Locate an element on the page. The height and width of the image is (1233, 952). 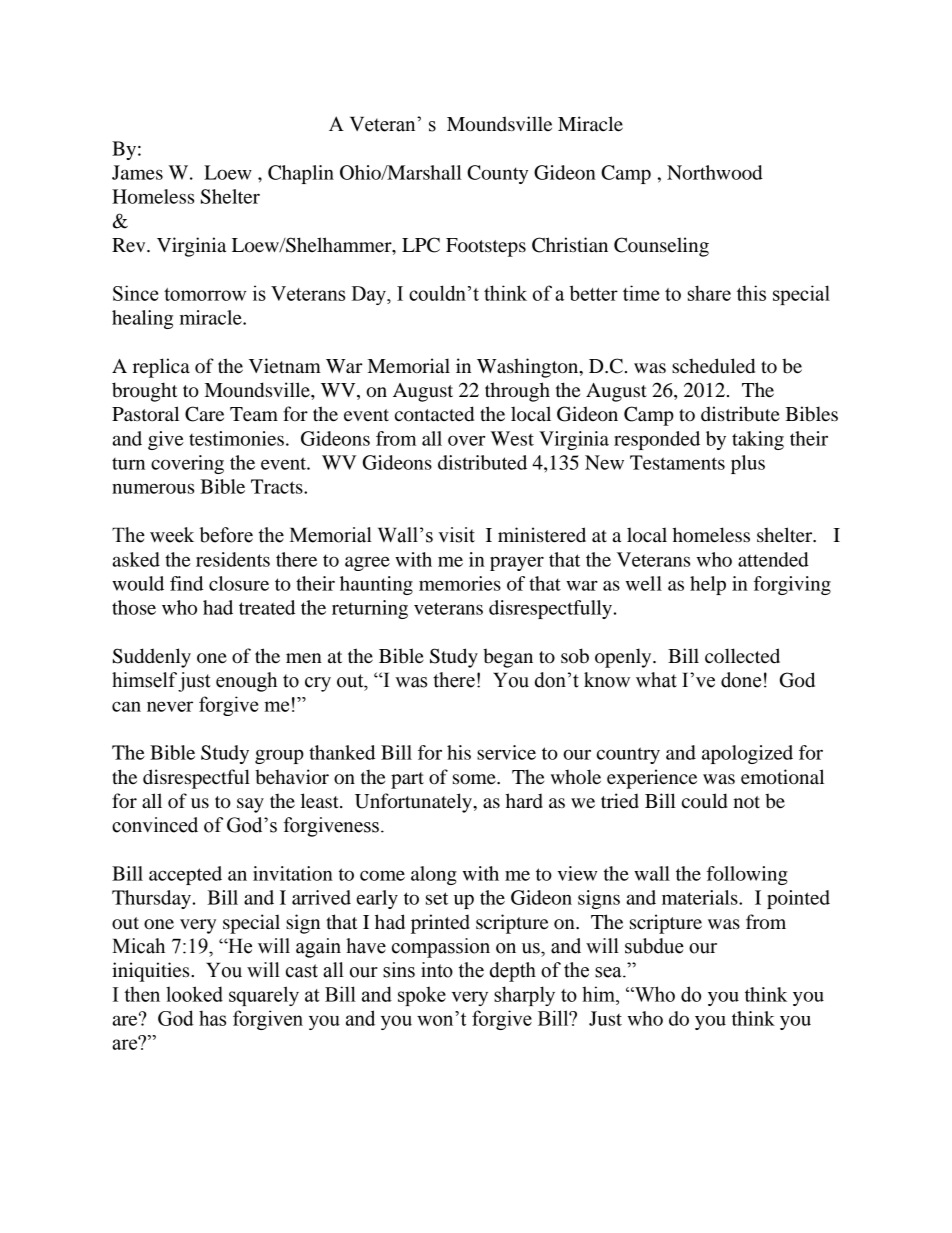
James is located at coordinates (137, 172).
